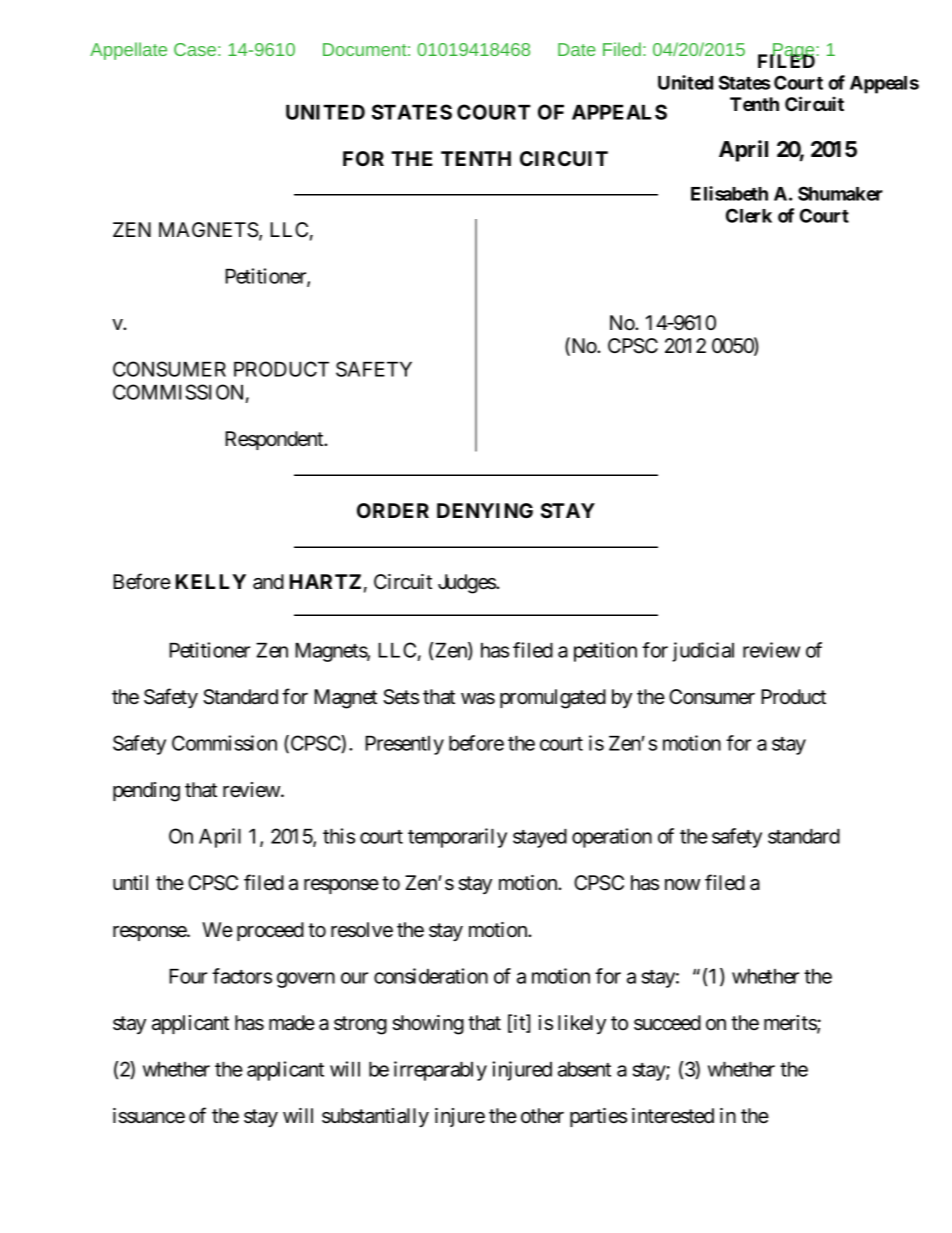 Image resolution: width=952 pixels, height=1233 pixels. What do you see at coordinates (128, 51) in the page?
I see `Appellate` at bounding box center [128, 51].
